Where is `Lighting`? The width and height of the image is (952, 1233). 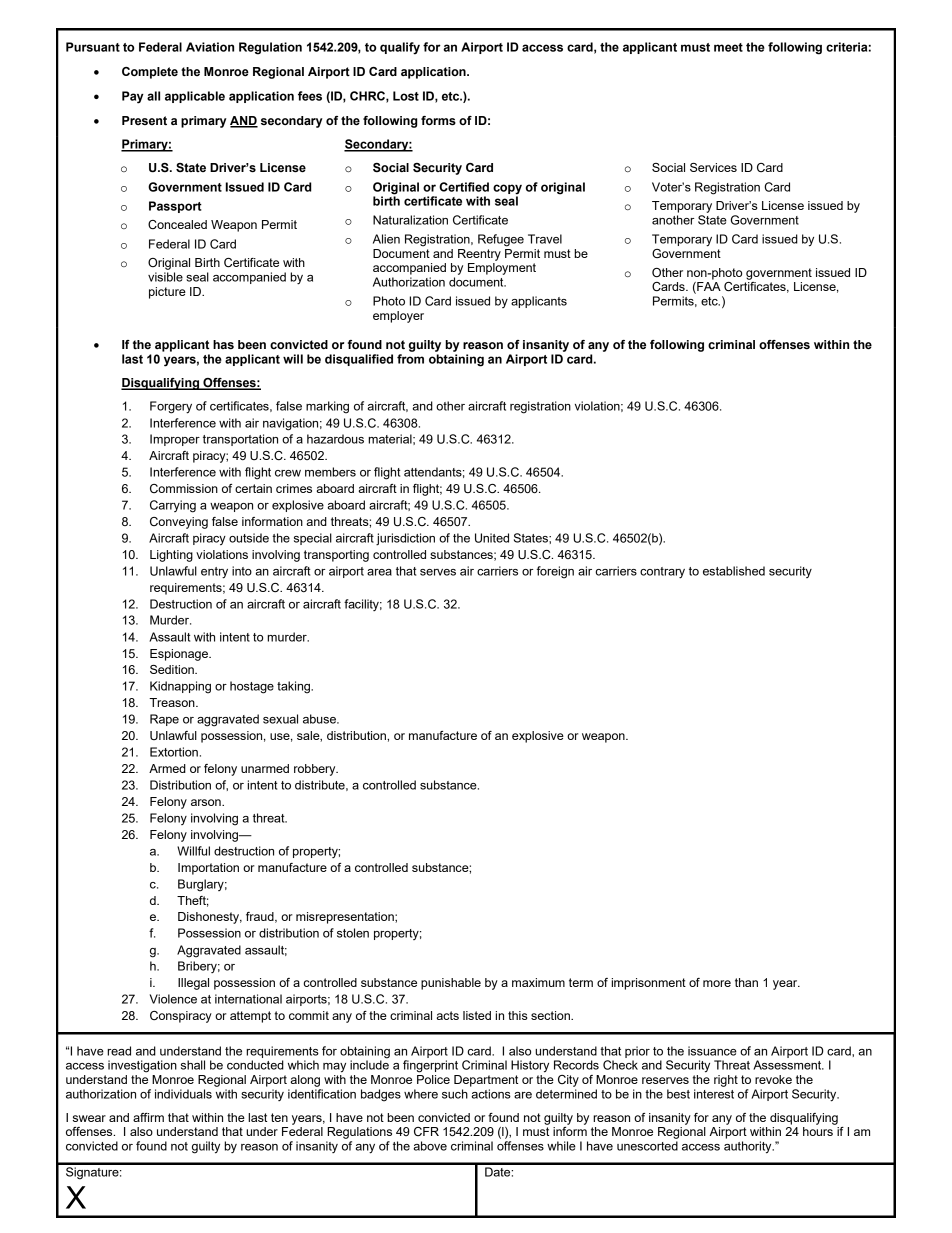 Lighting is located at coordinates (171, 556).
